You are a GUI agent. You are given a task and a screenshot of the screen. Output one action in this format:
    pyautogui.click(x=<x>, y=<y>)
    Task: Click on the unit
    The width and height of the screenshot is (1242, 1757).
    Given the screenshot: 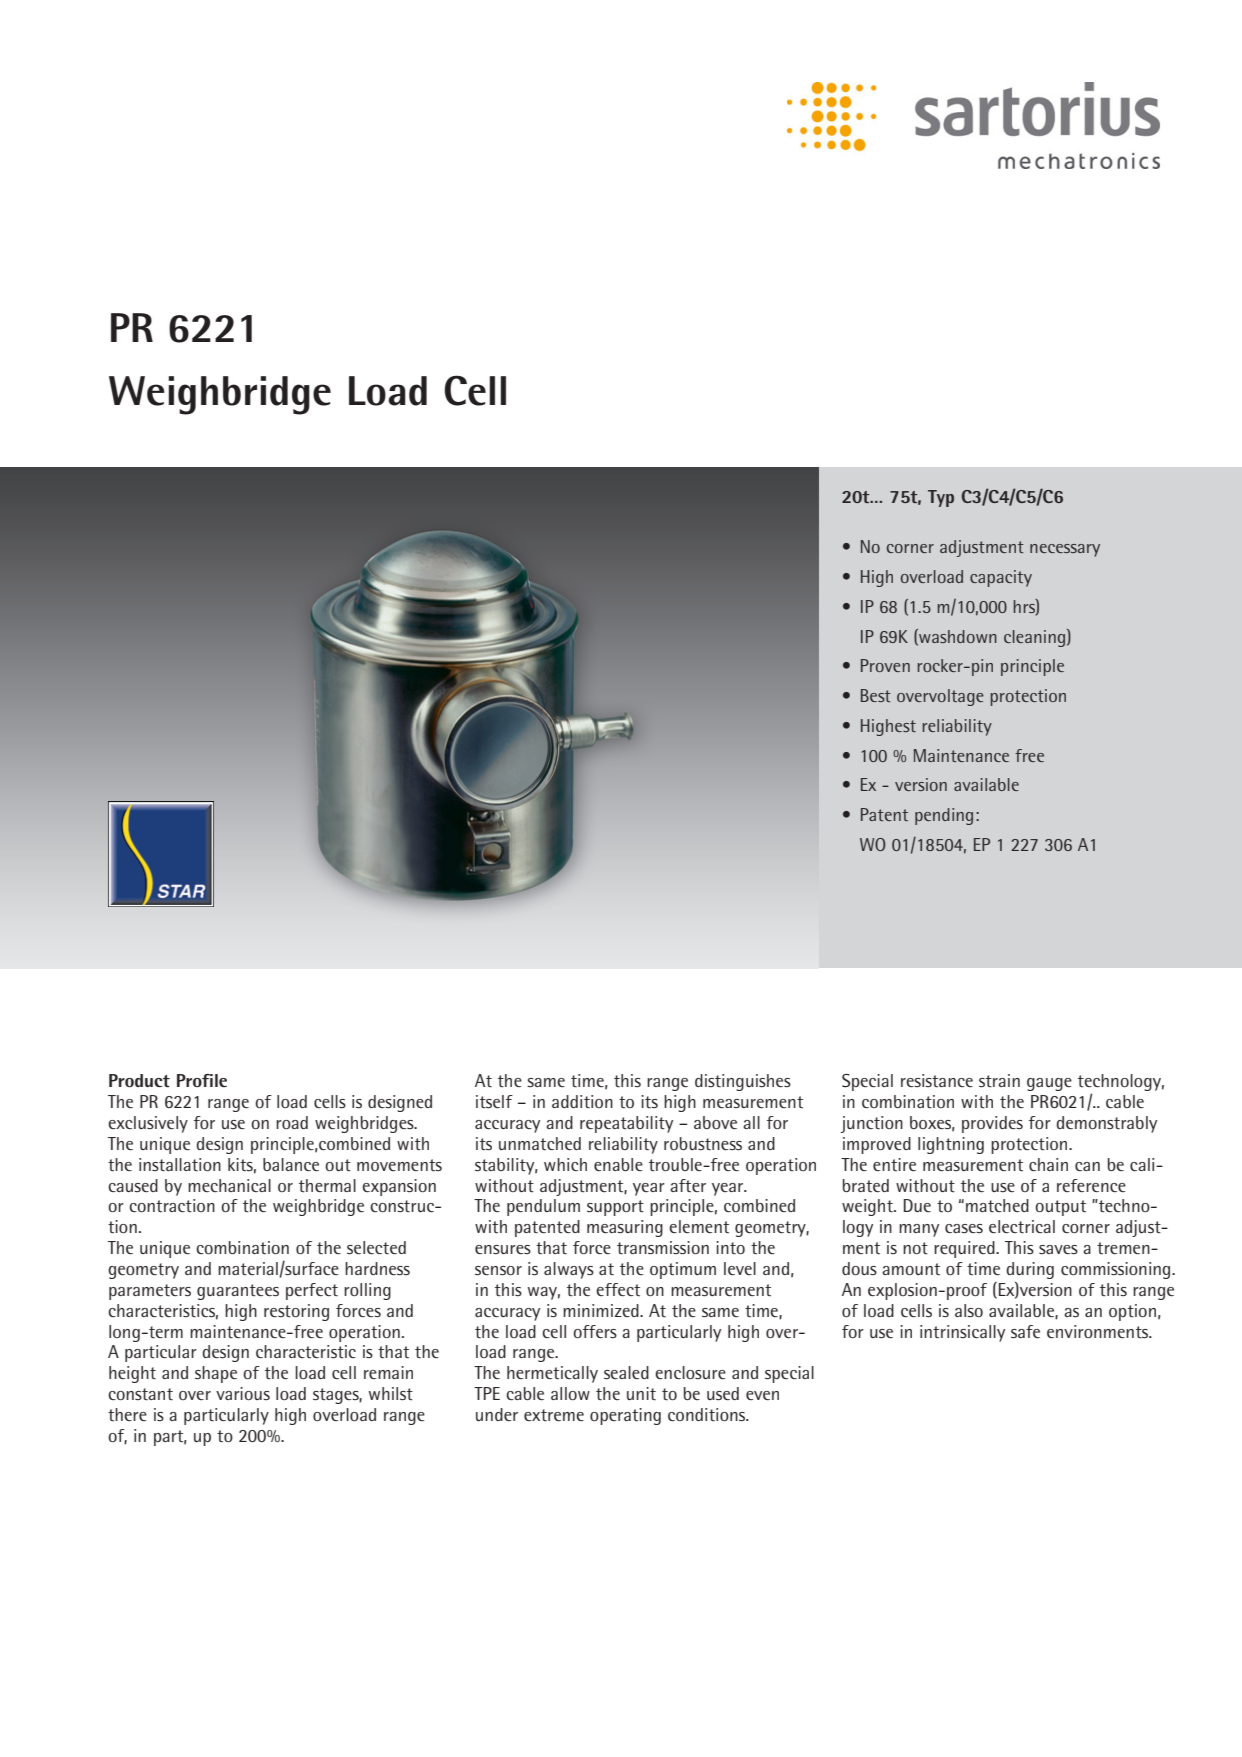 What is the action you would take?
    pyautogui.click(x=641, y=1394)
